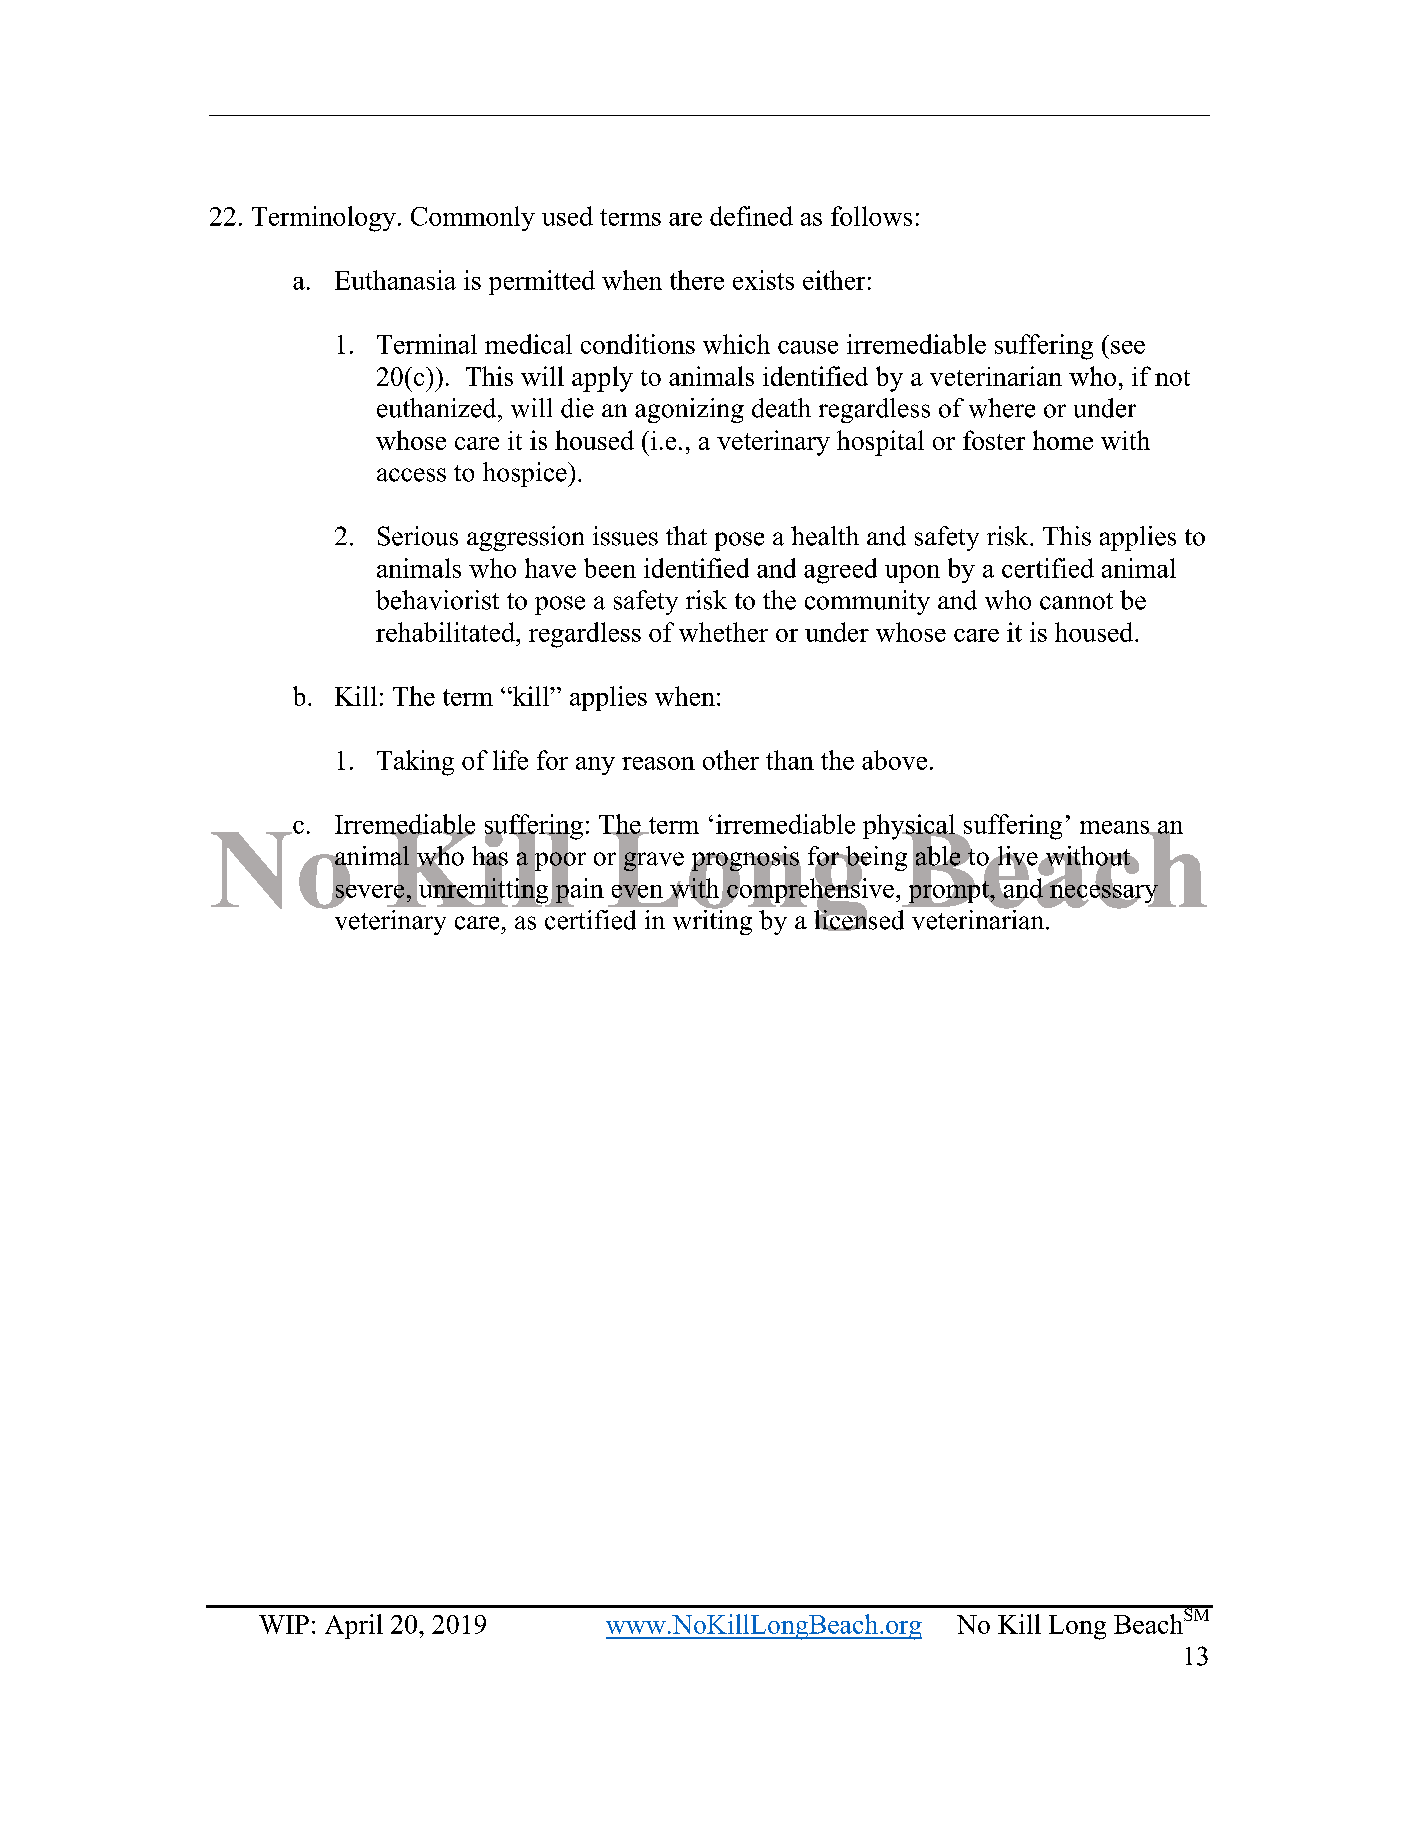 The height and width of the image is (1836, 1418). Describe the element at coordinates (894, 760) in the image. I see `above` at that location.
